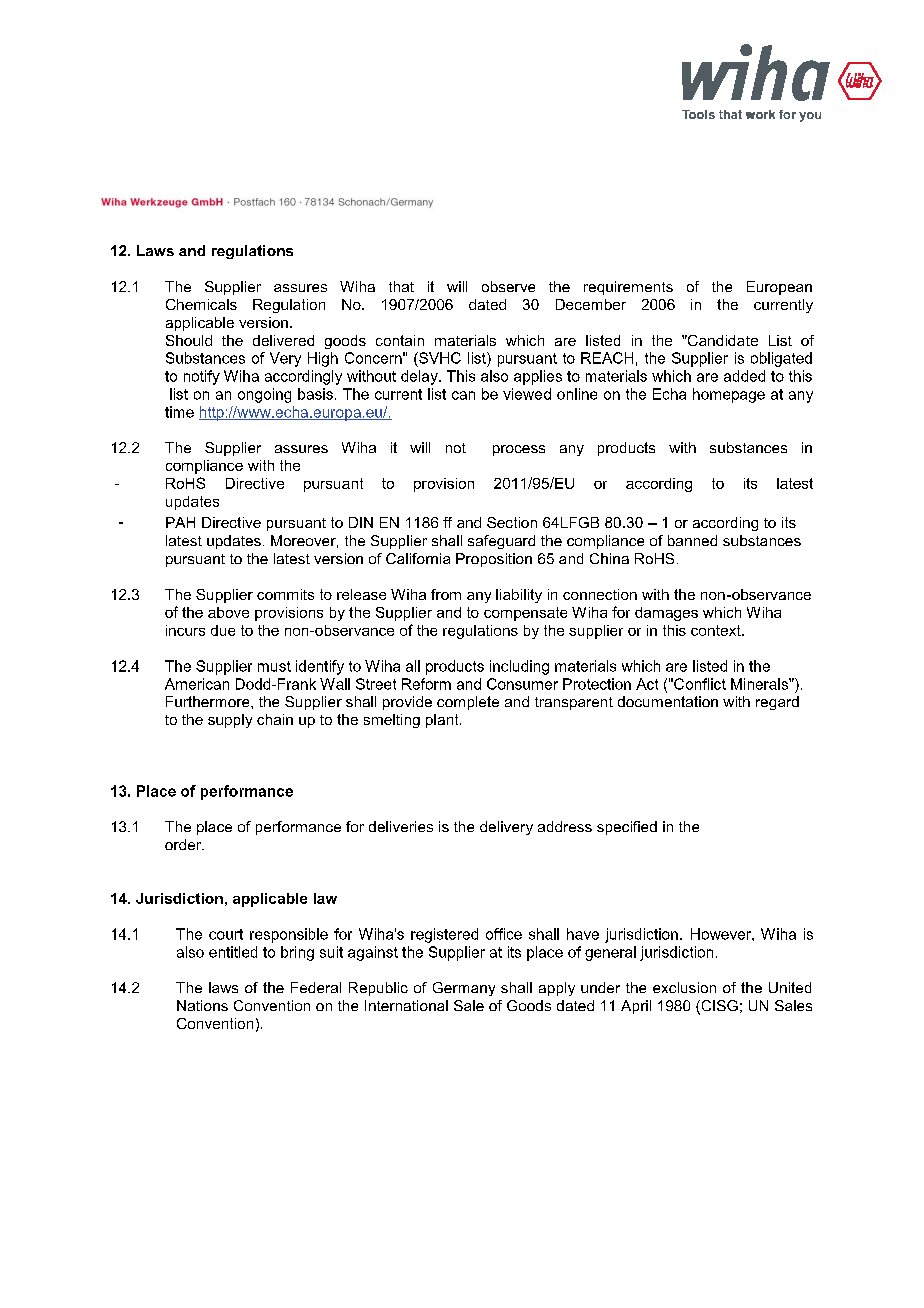  What do you see at coordinates (519, 450) in the screenshot?
I see `process` at bounding box center [519, 450].
